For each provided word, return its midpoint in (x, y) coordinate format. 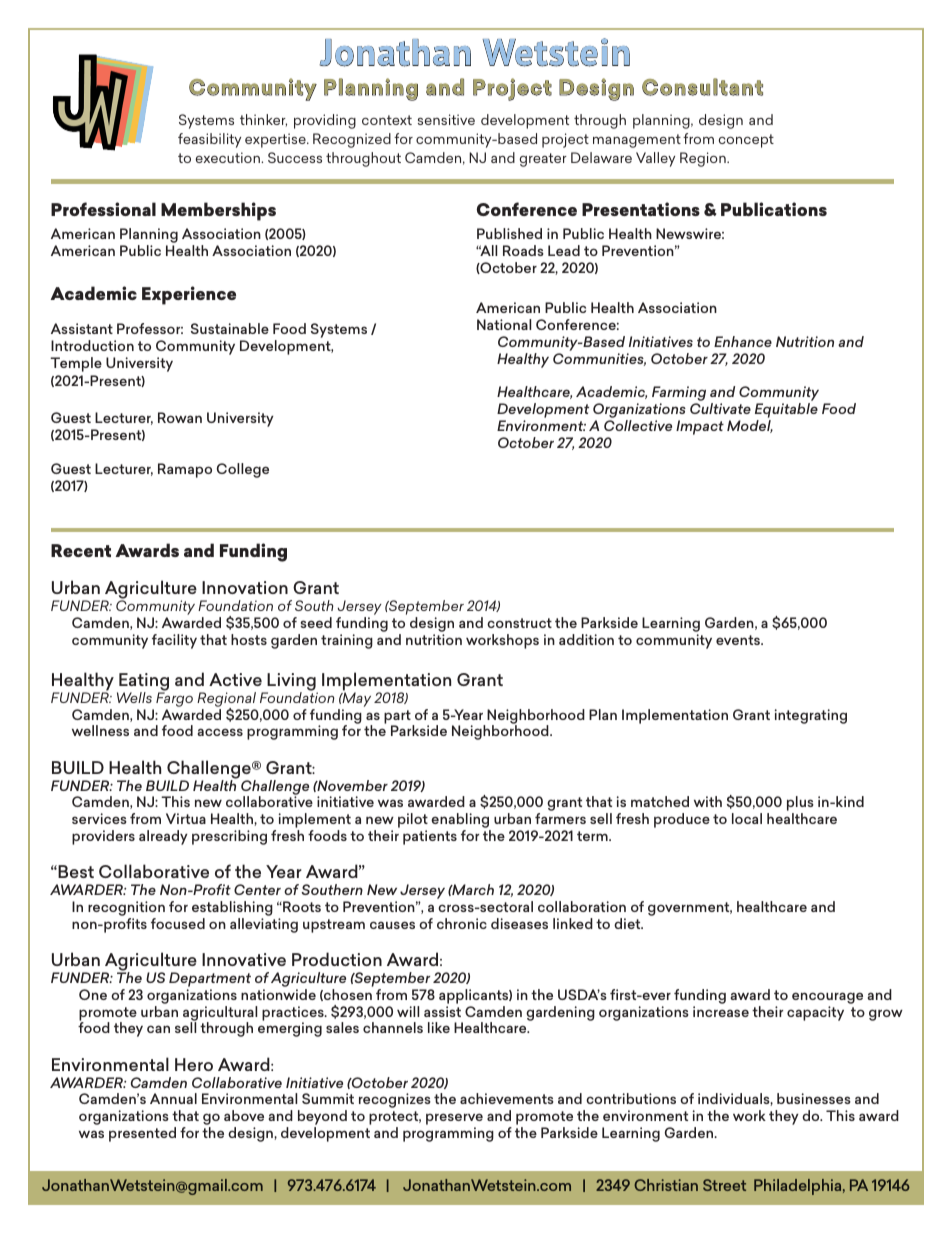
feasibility (209, 140)
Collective (638, 425)
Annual (173, 1098)
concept (746, 141)
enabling (461, 822)
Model (750, 426)
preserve (454, 1120)
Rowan (180, 417)
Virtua (186, 818)
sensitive (446, 119)
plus (800, 805)
